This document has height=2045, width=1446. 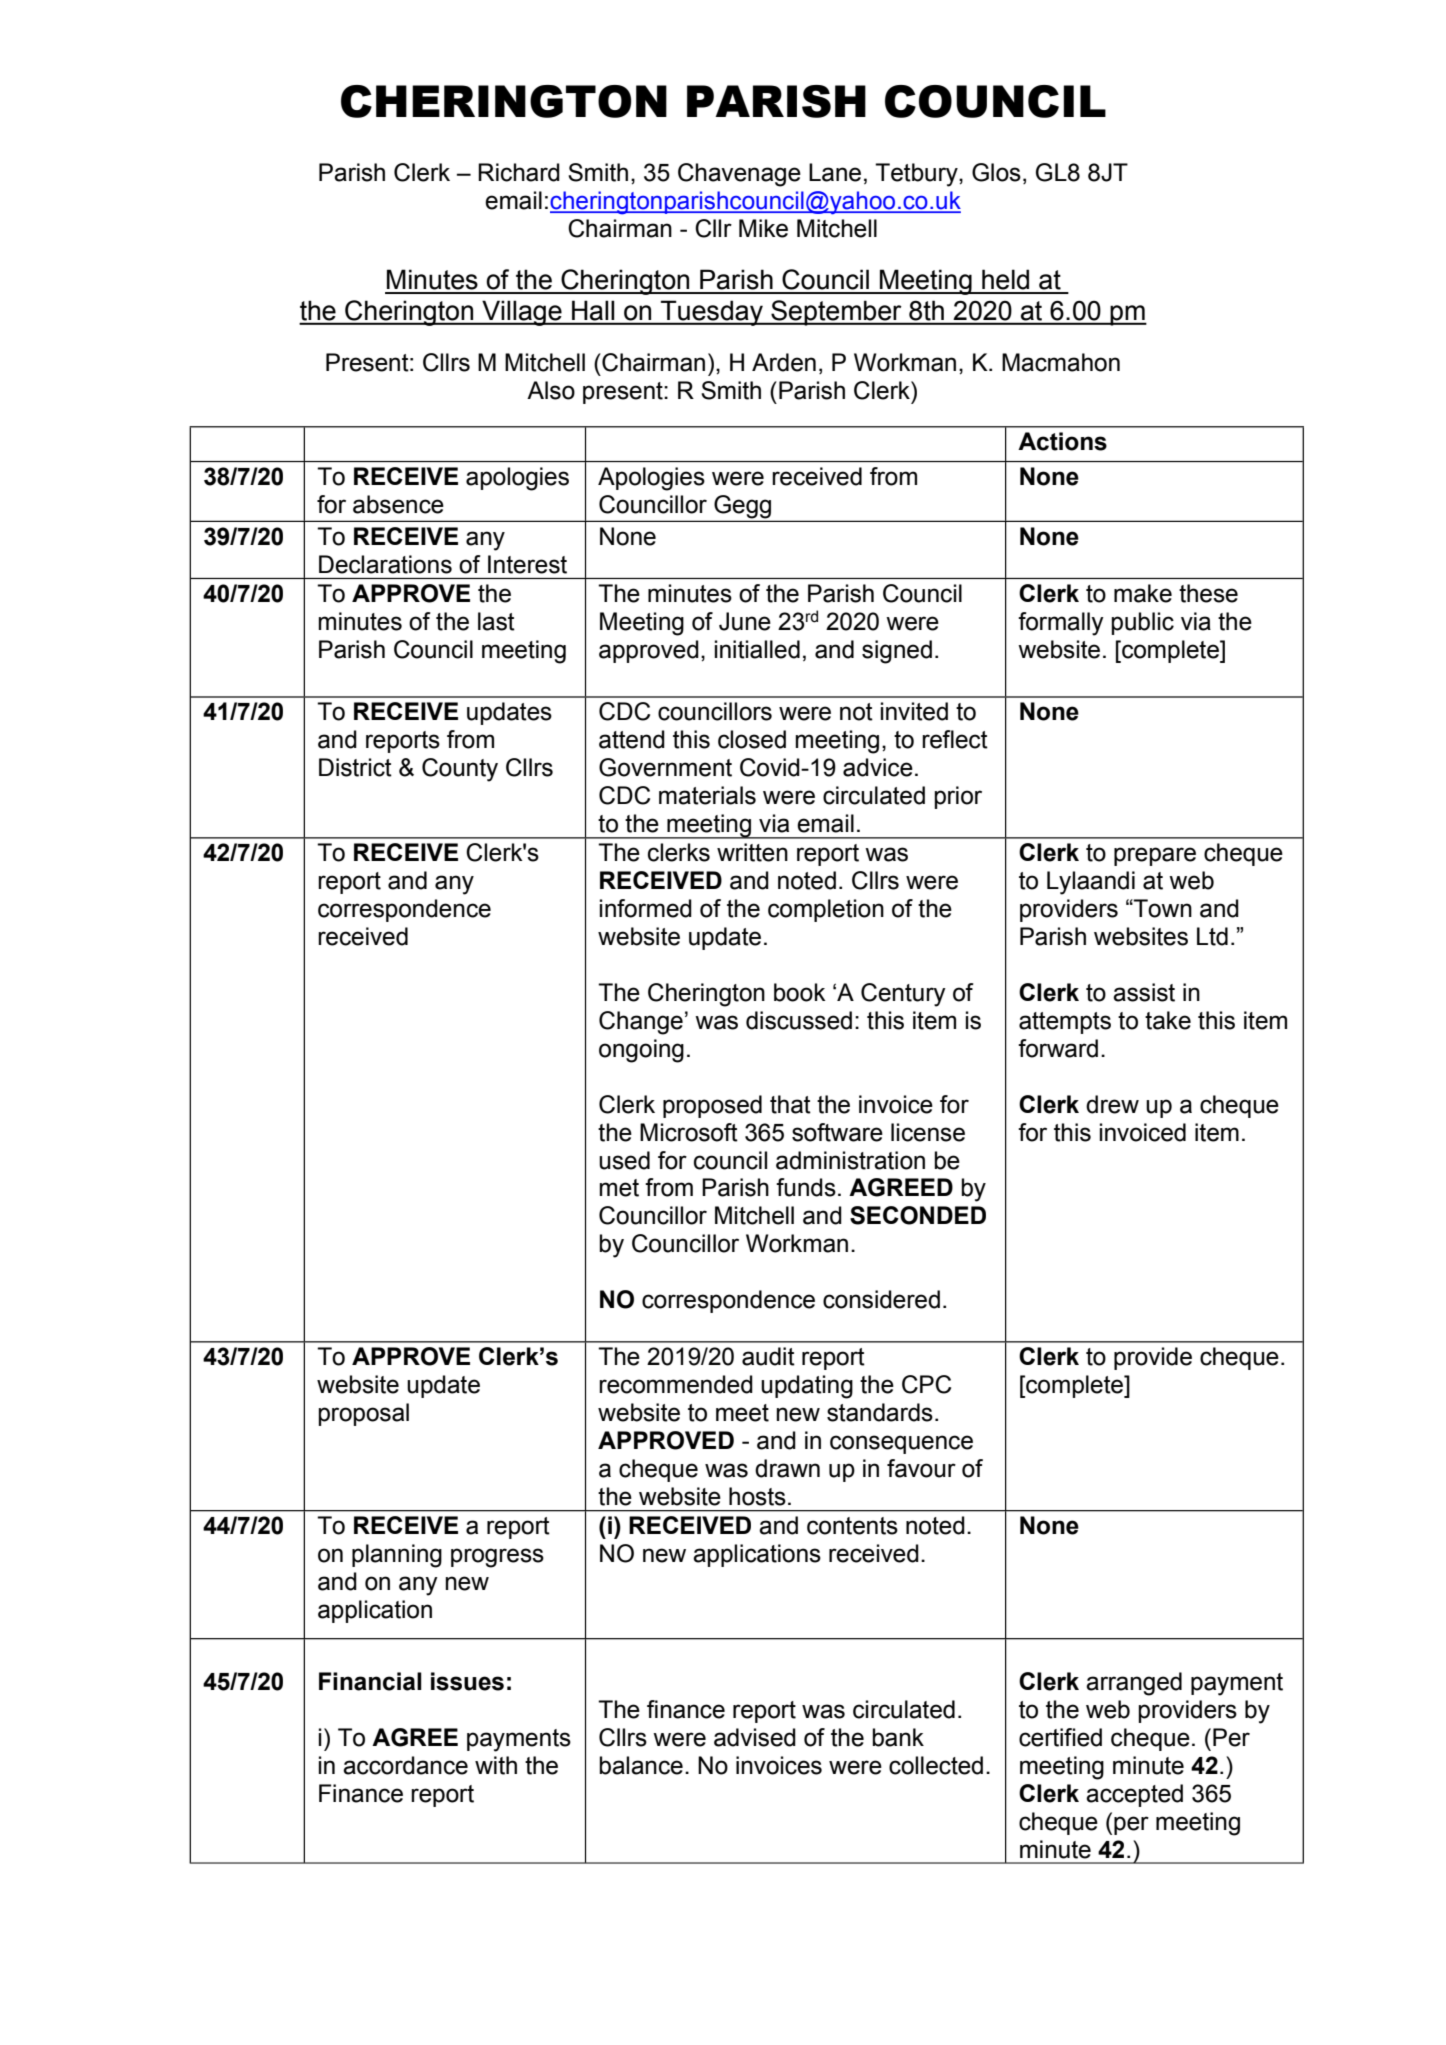 What do you see at coordinates (496, 621) in the document?
I see `last` at bounding box center [496, 621].
